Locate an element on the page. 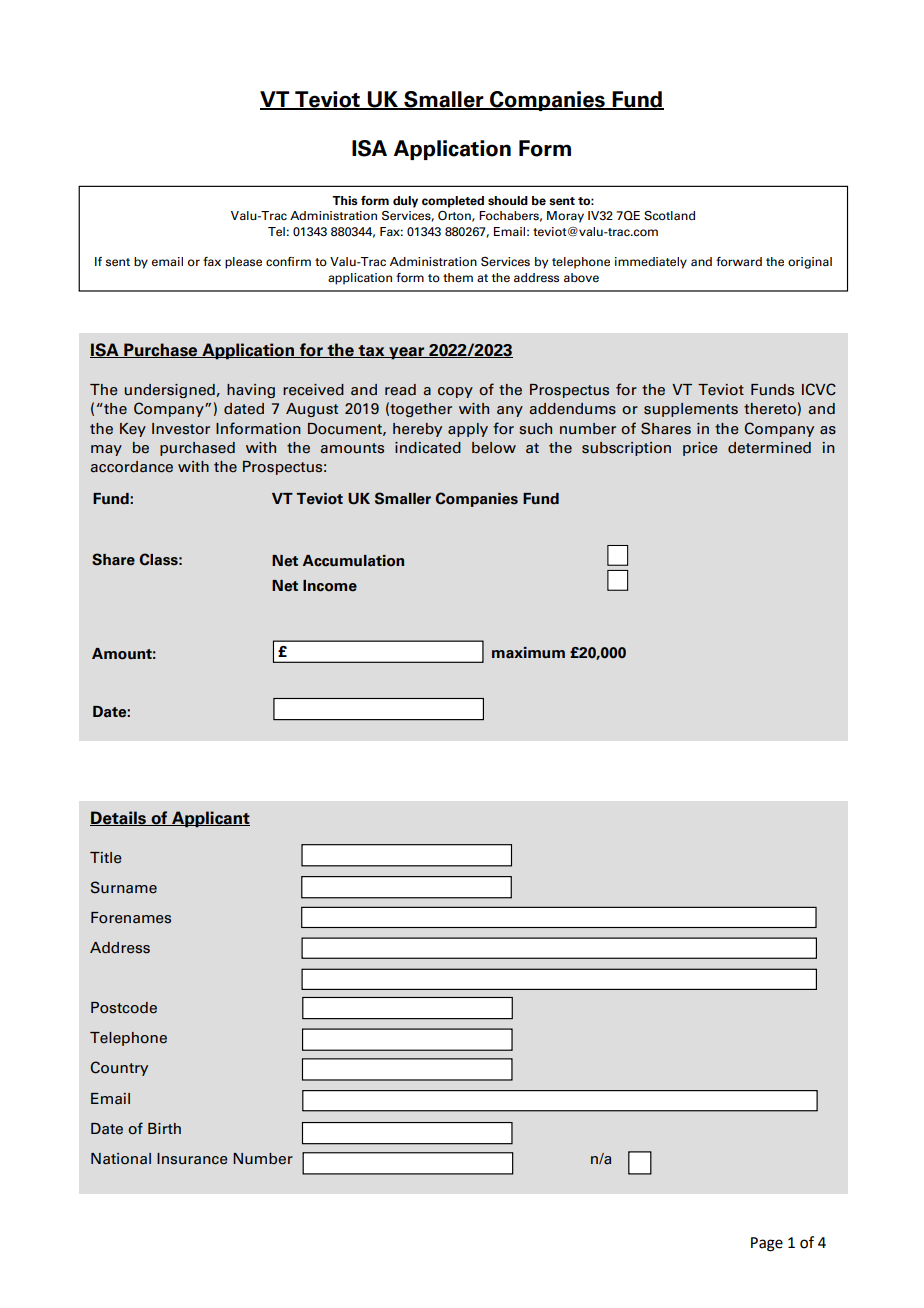 The image size is (924, 1308). Insurance is located at coordinates (192, 1159).
